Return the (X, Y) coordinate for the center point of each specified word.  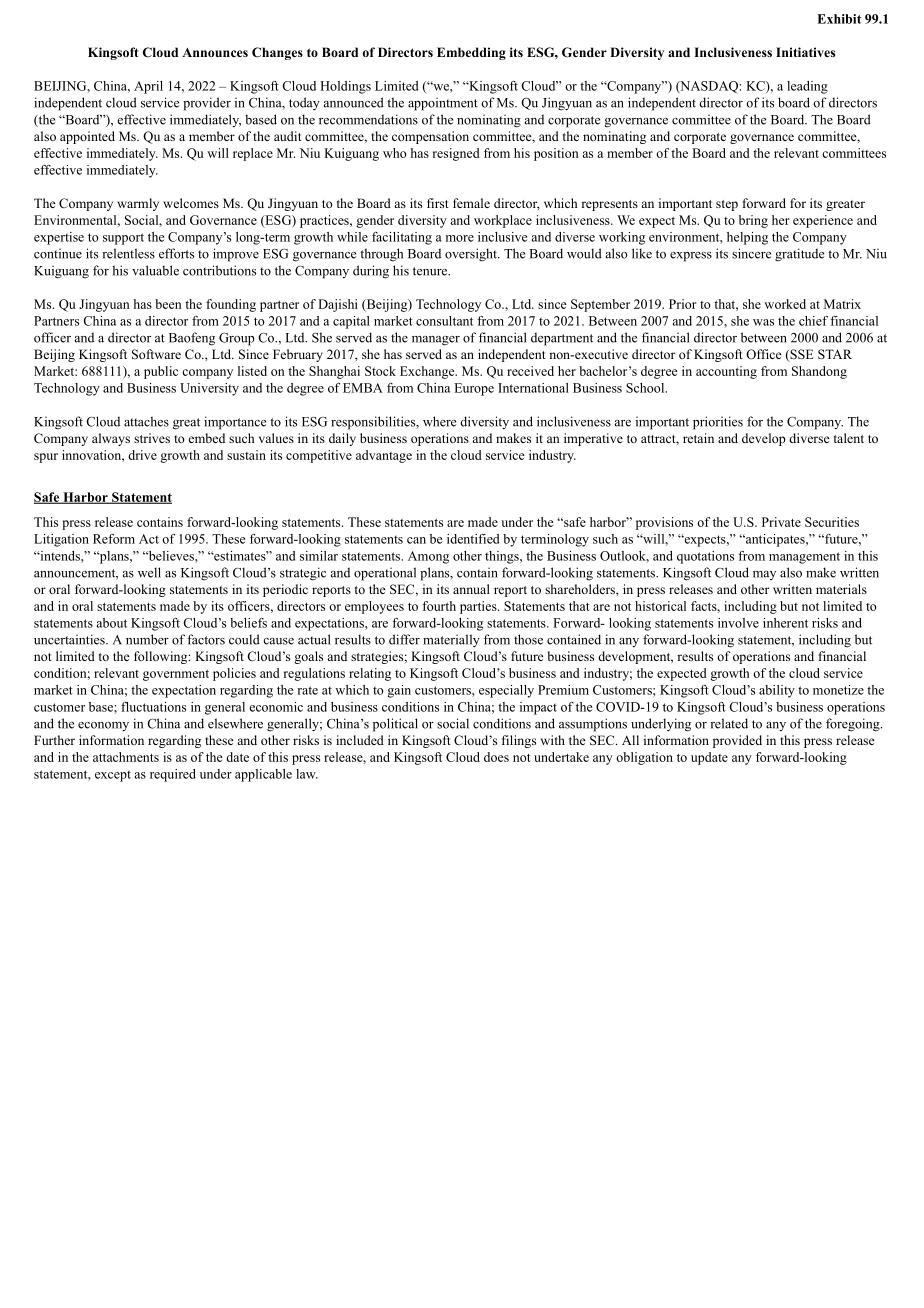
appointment (443, 104)
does (496, 757)
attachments (126, 757)
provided (737, 741)
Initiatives (805, 52)
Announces (215, 52)
